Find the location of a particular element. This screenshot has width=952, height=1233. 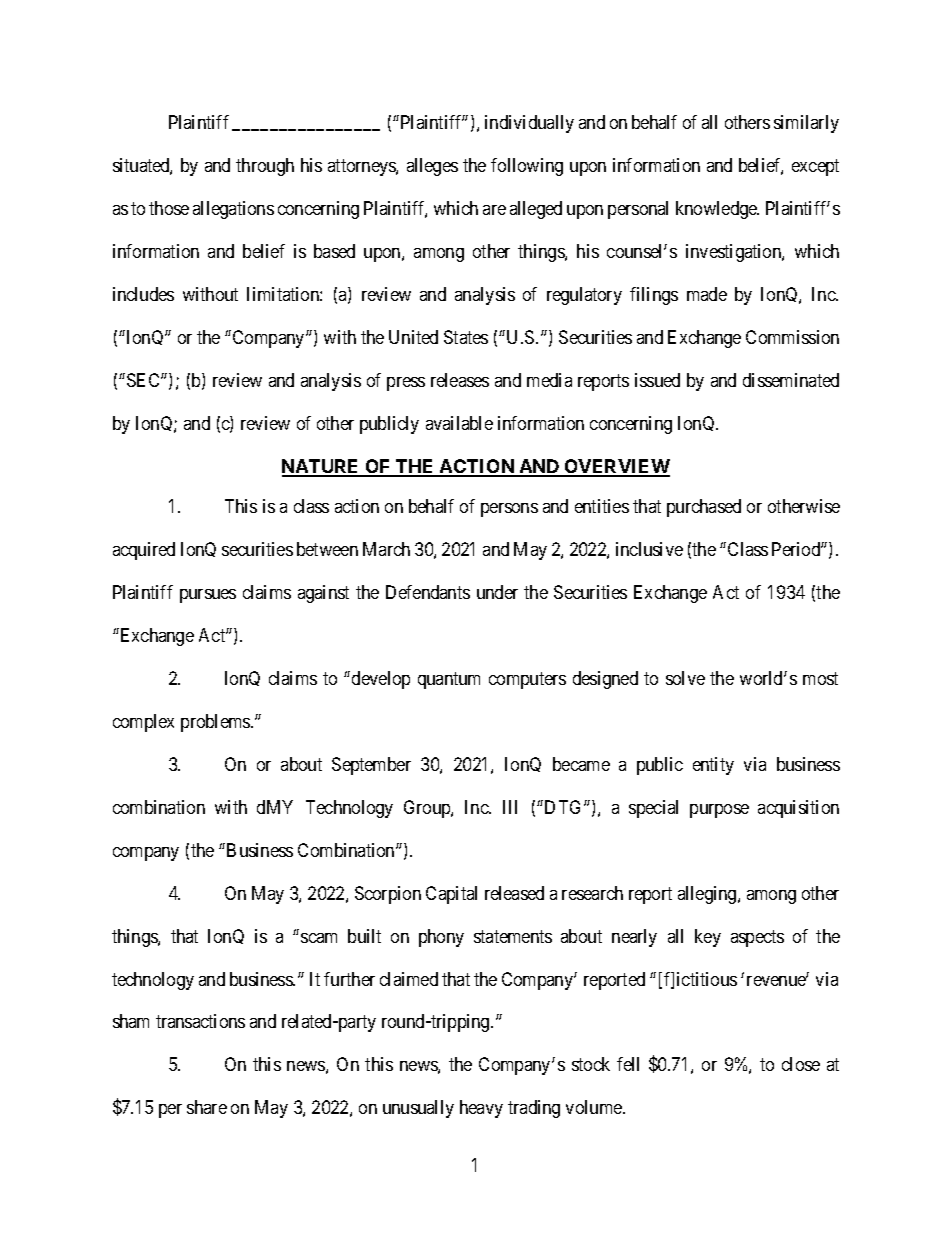

solve is located at coordinates (685, 678).
